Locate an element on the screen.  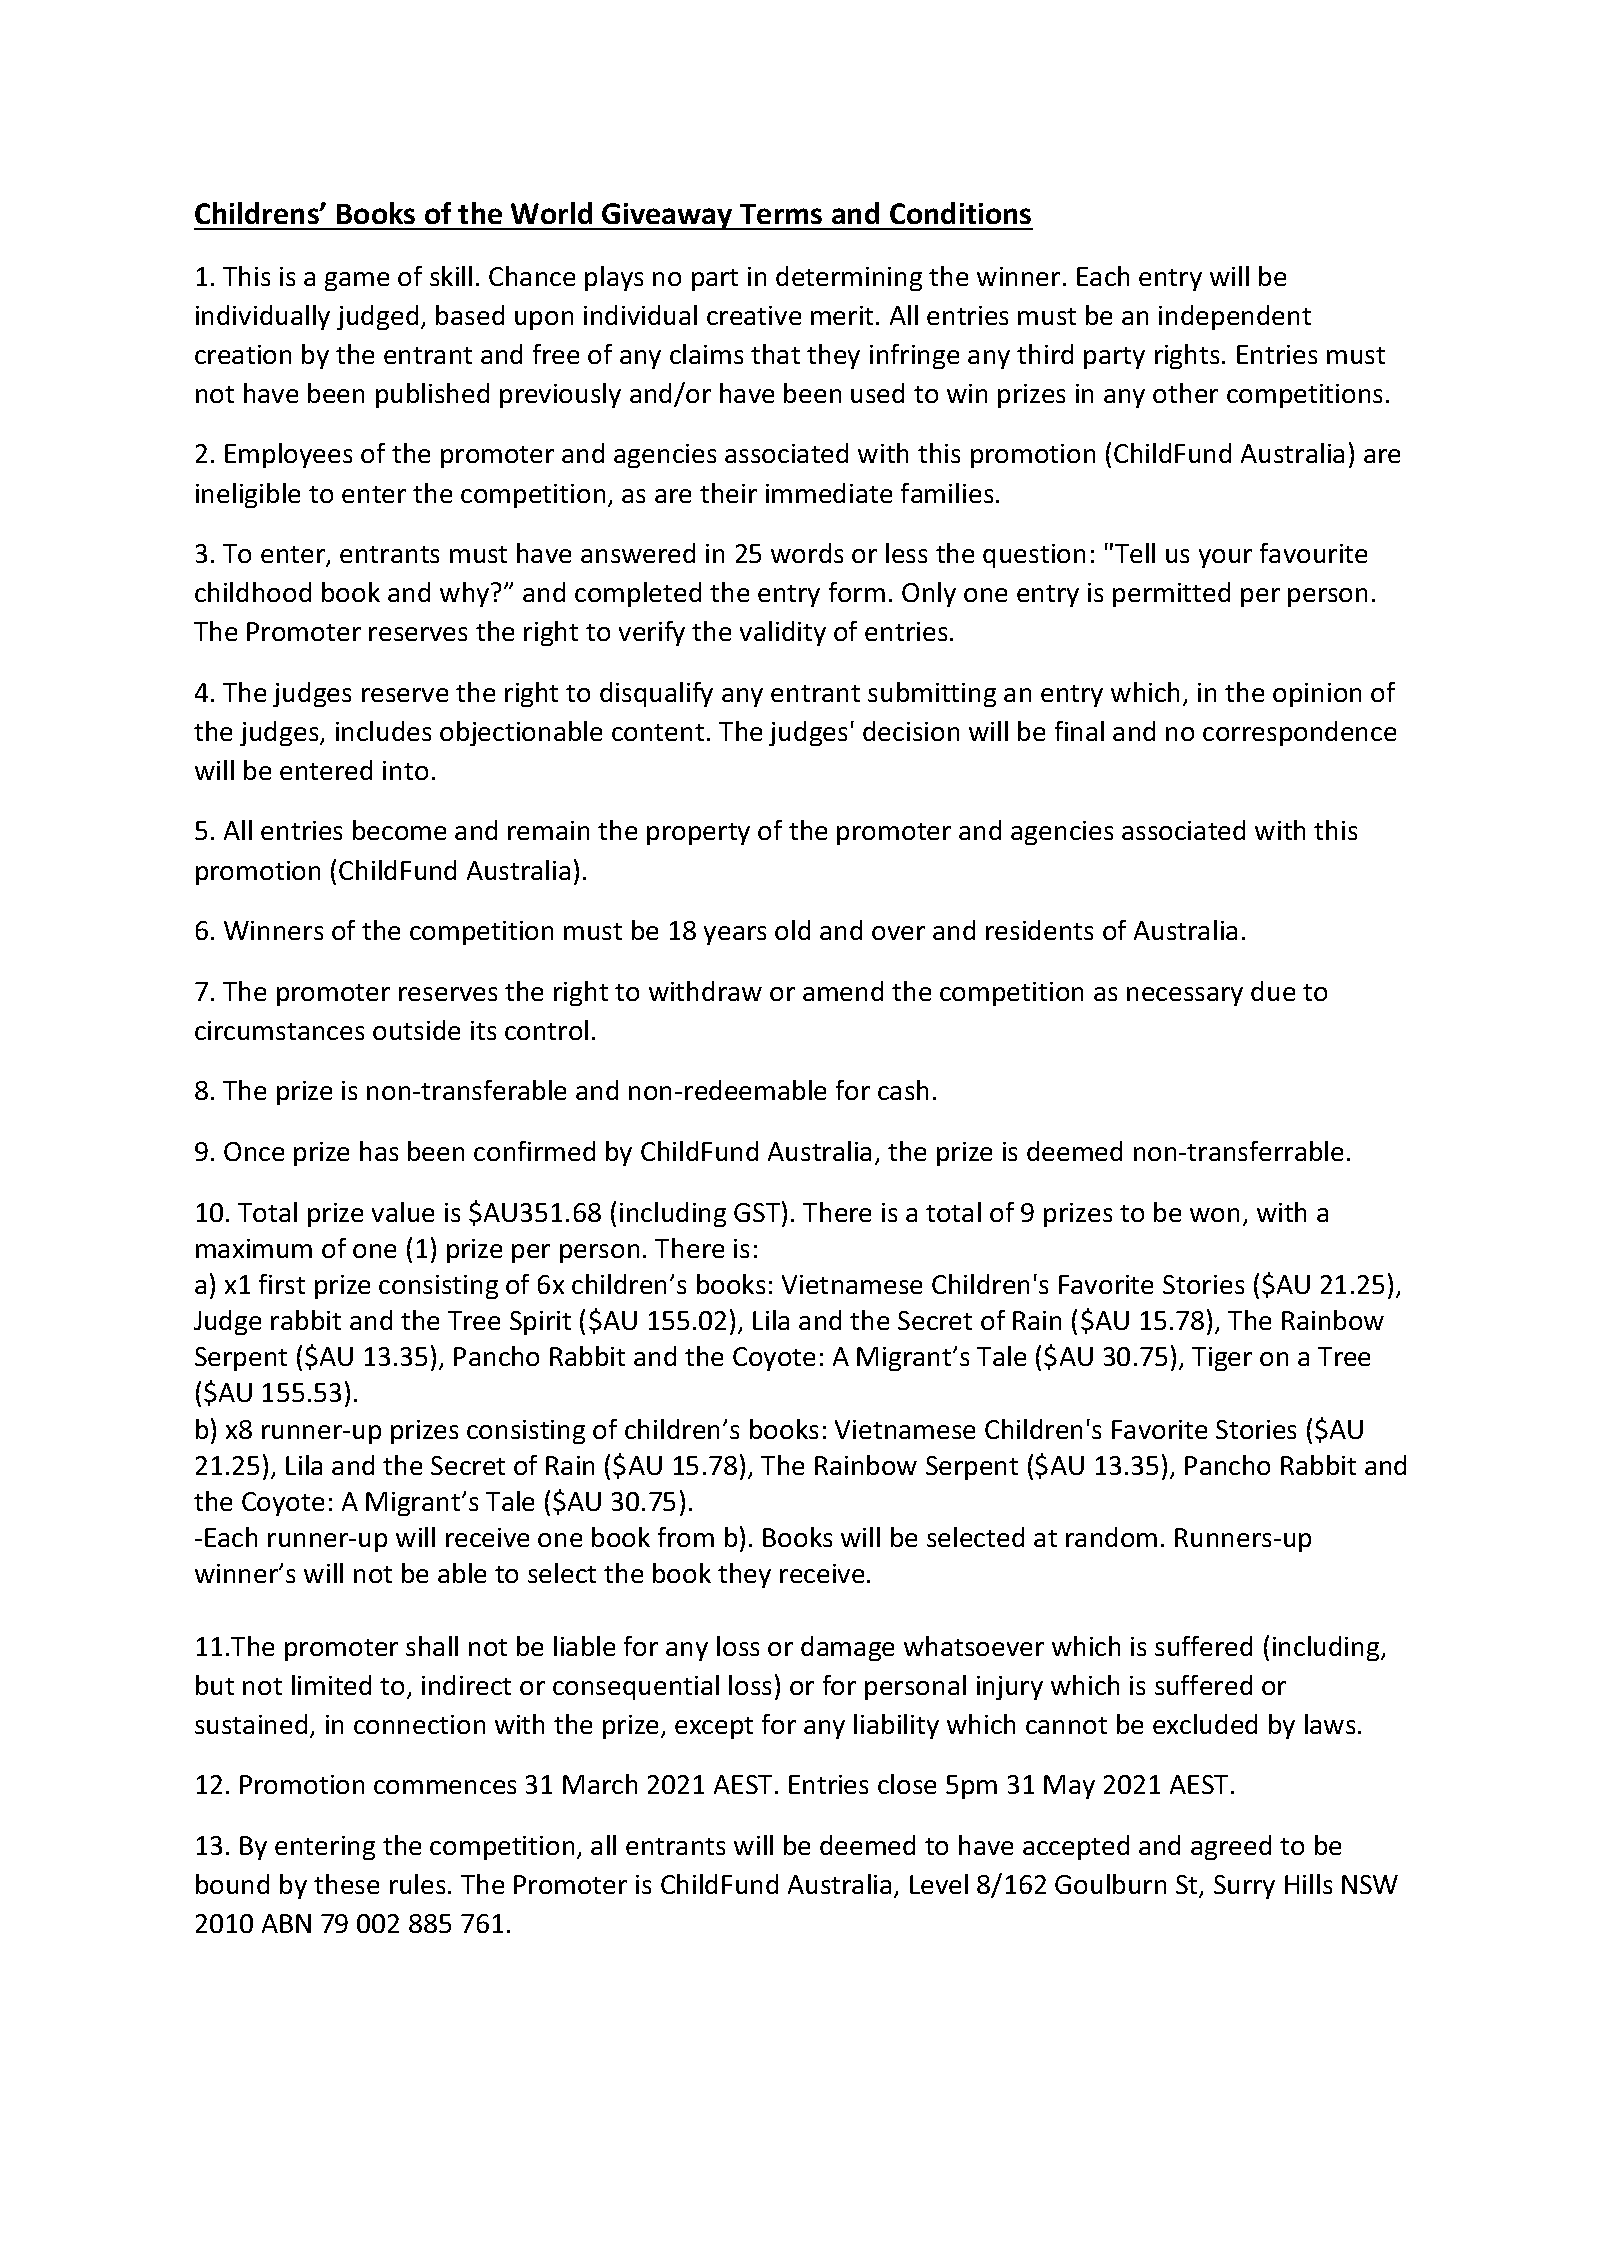
necessary is located at coordinates (1185, 996).
